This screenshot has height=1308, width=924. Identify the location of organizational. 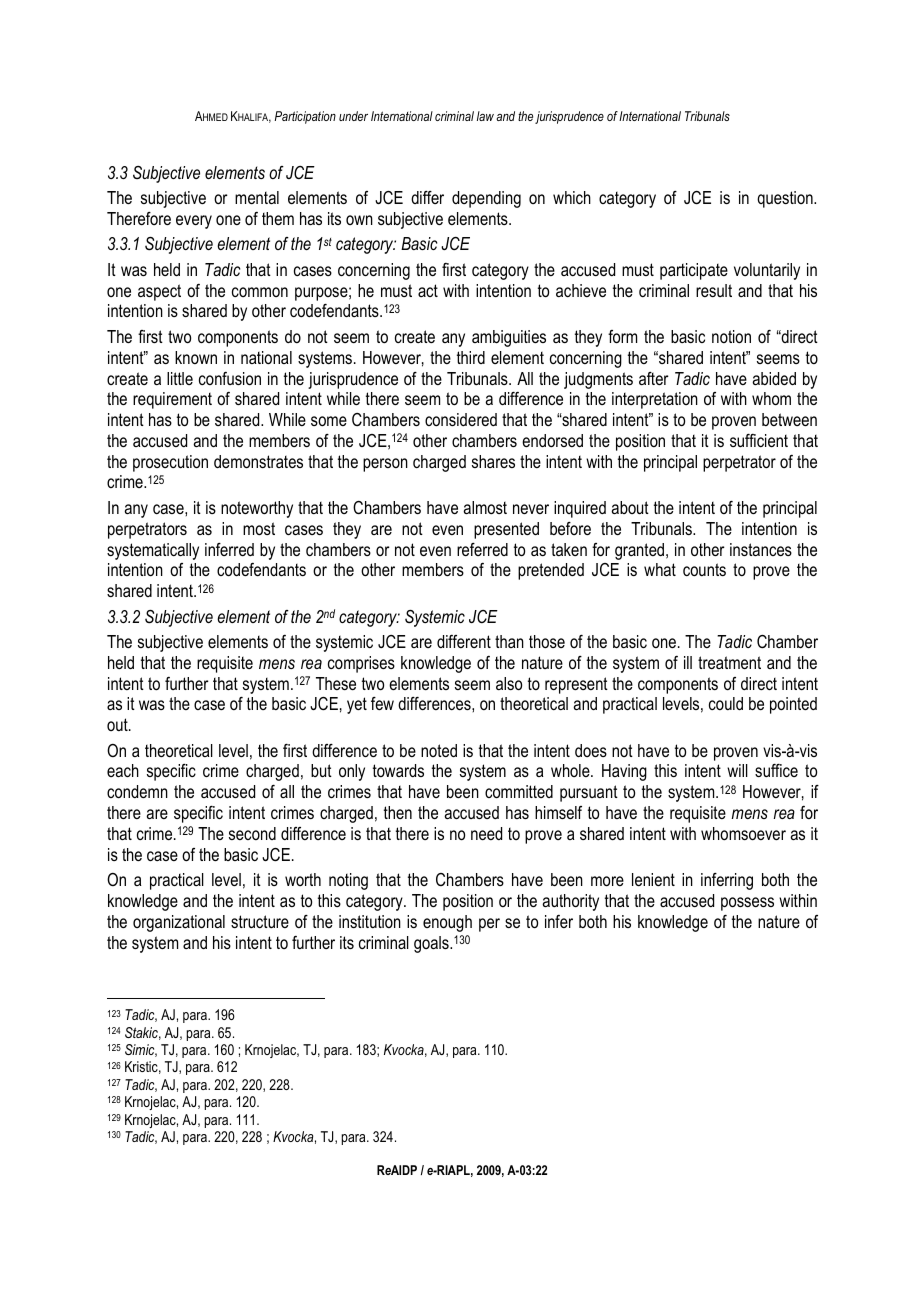
(179, 923).
